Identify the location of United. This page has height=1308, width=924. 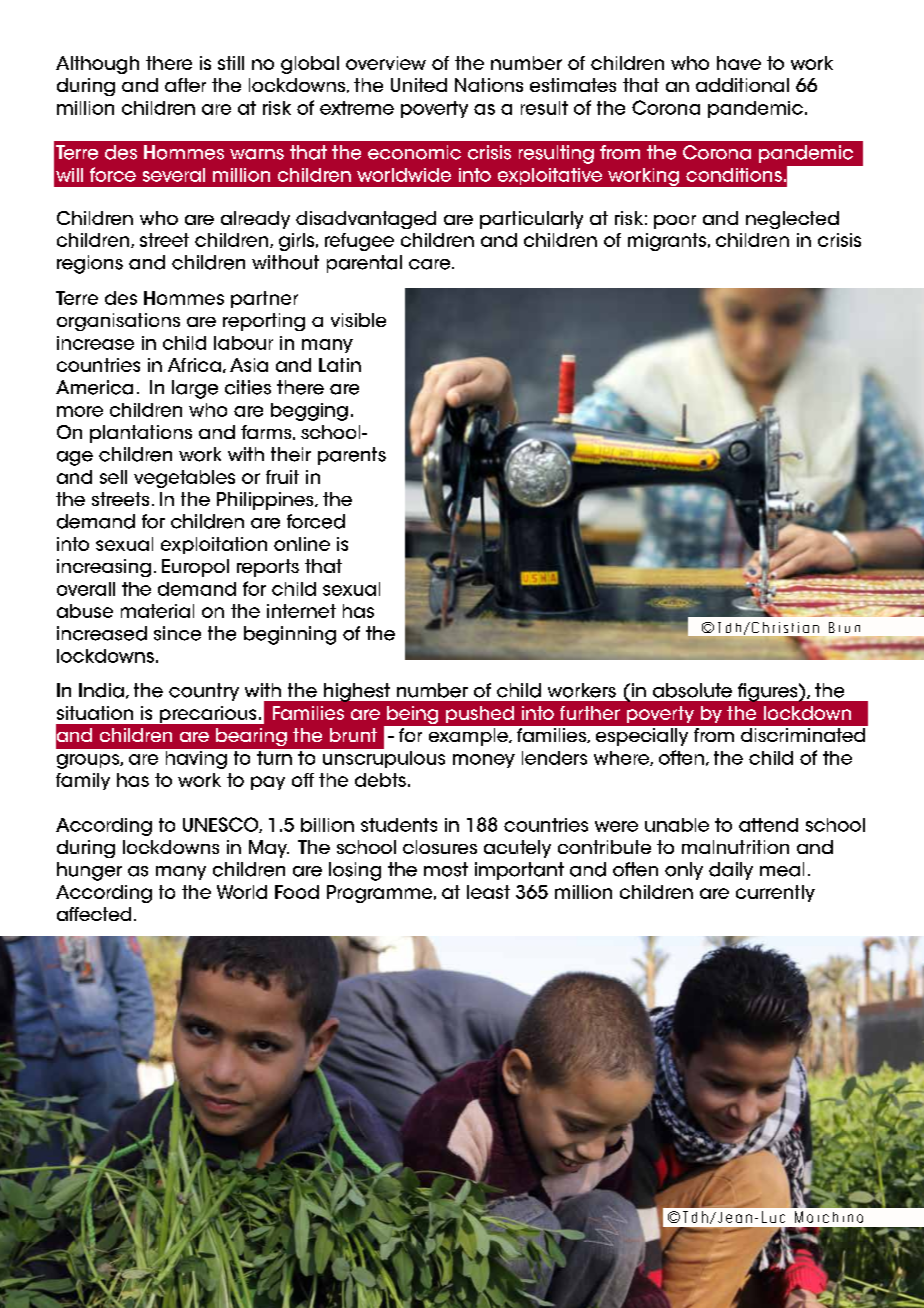
(419, 85).
